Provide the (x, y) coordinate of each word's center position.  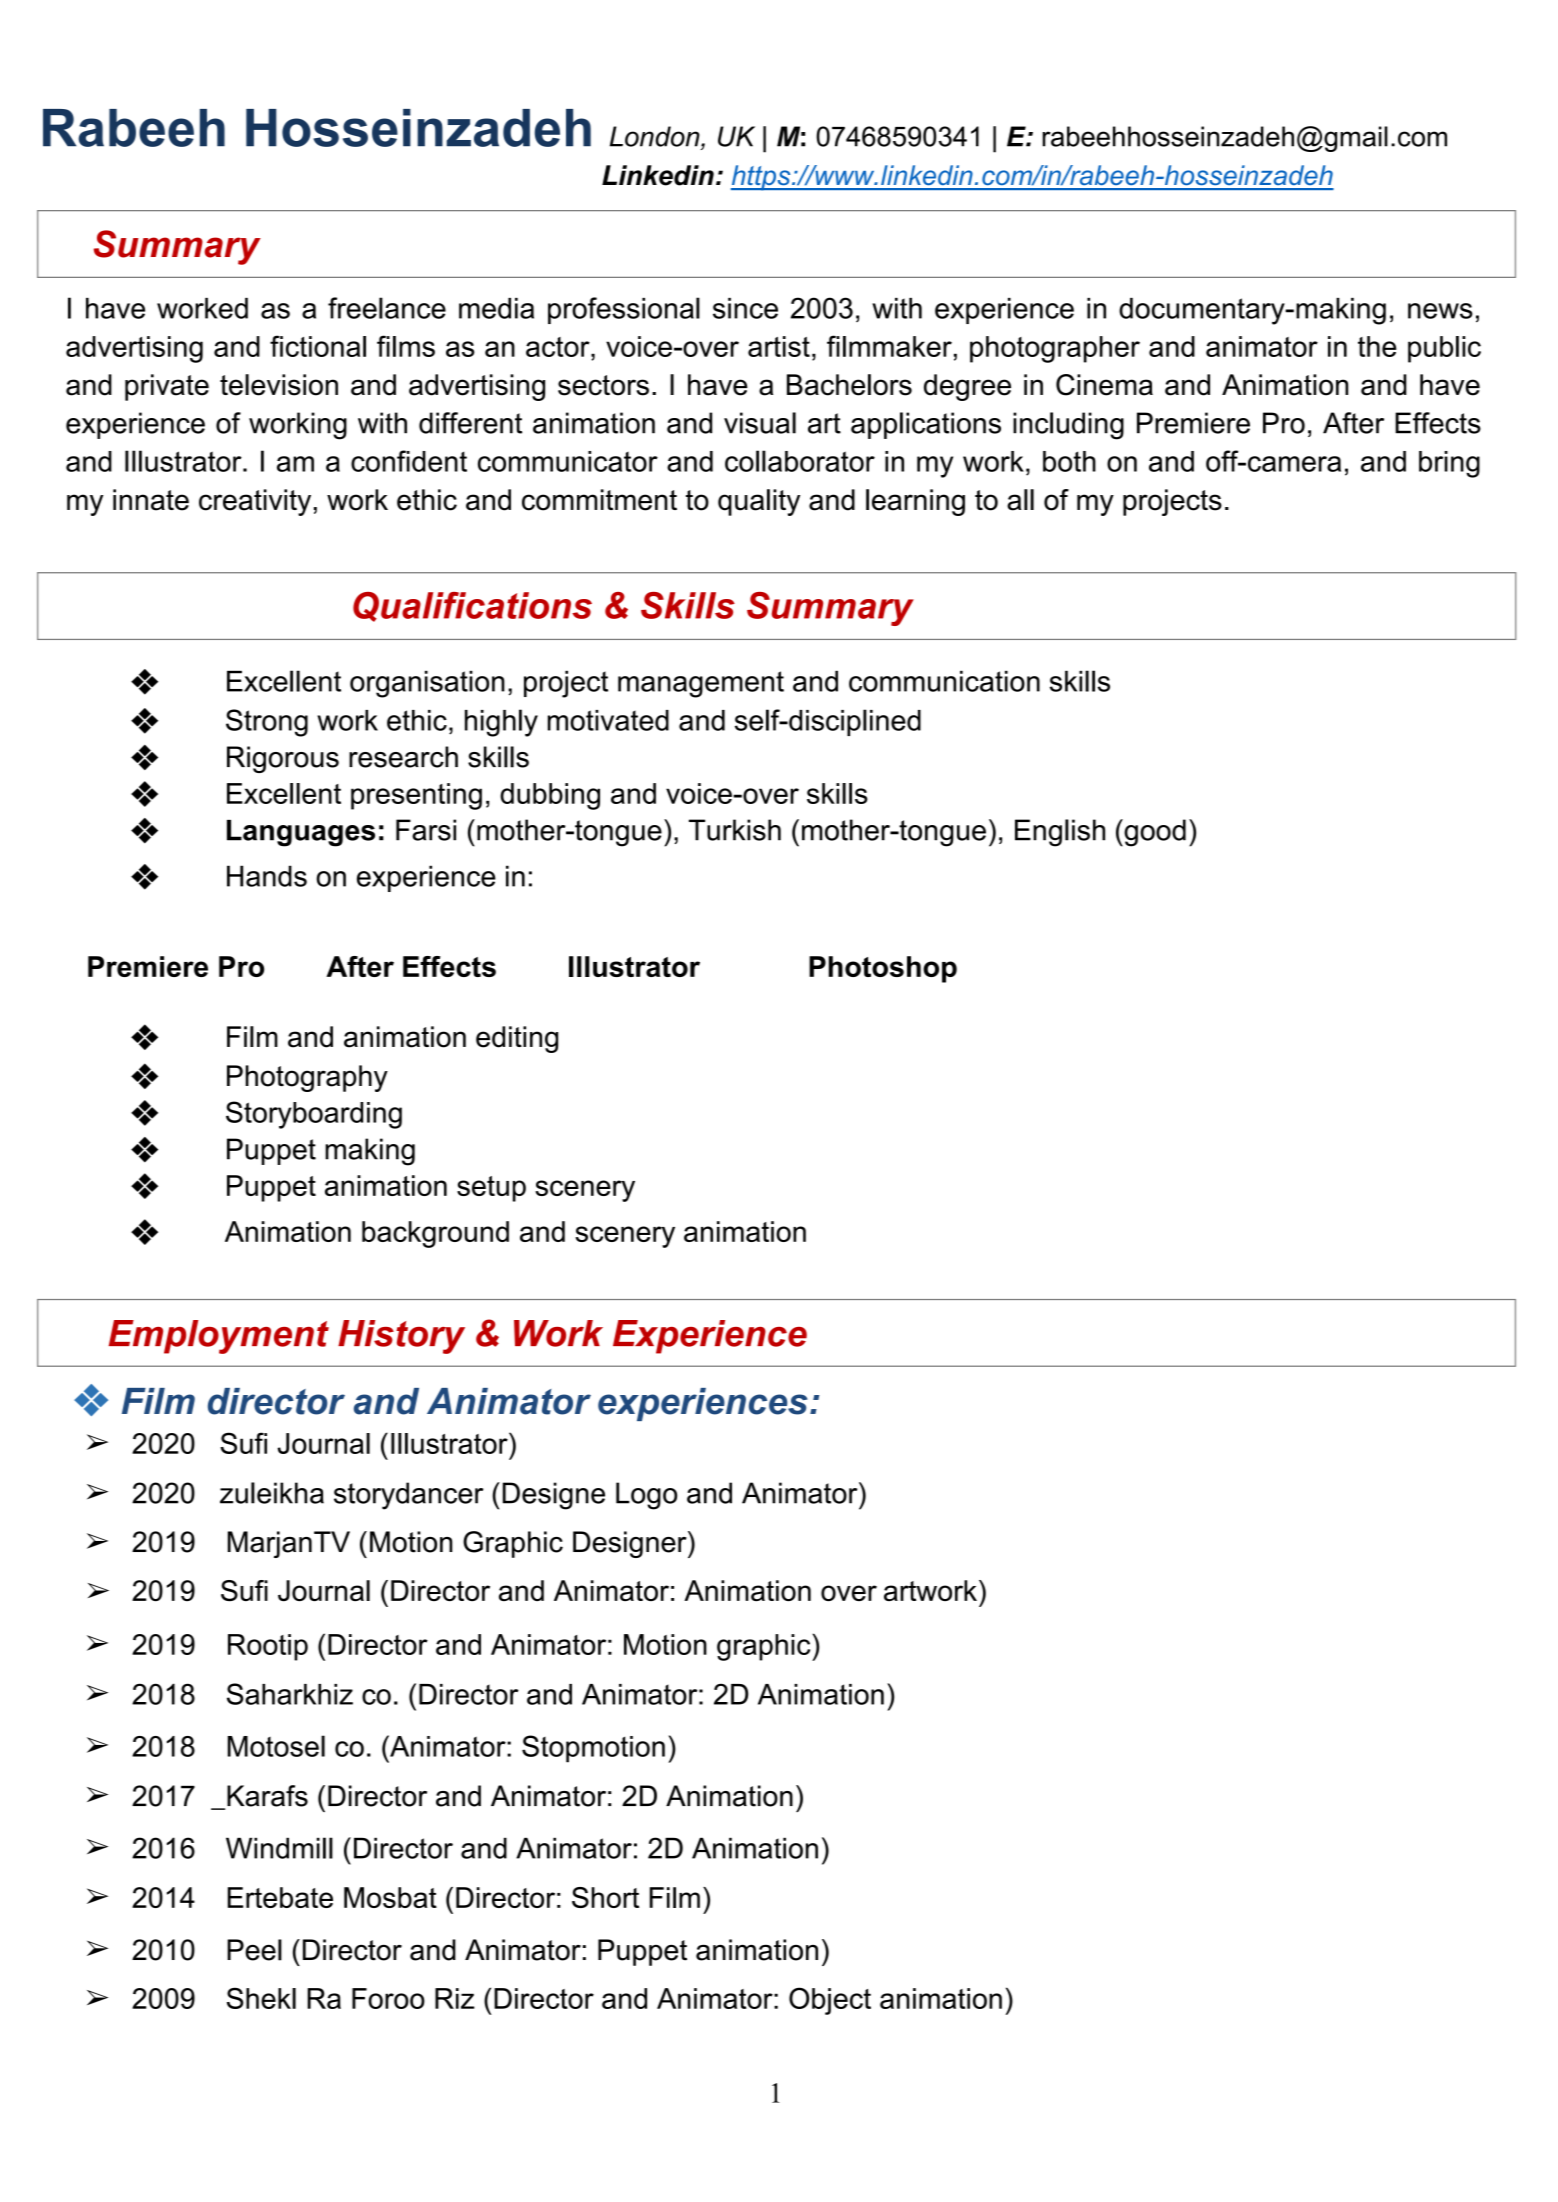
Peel (254, 1950)
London (656, 136)
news (1440, 311)
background (435, 1234)
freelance (387, 308)
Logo (646, 1496)
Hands (267, 876)
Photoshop (883, 969)
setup (491, 1189)
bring (1449, 464)
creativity (255, 502)
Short (605, 1897)
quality (759, 502)
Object (830, 2001)
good (1154, 833)
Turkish (735, 830)
